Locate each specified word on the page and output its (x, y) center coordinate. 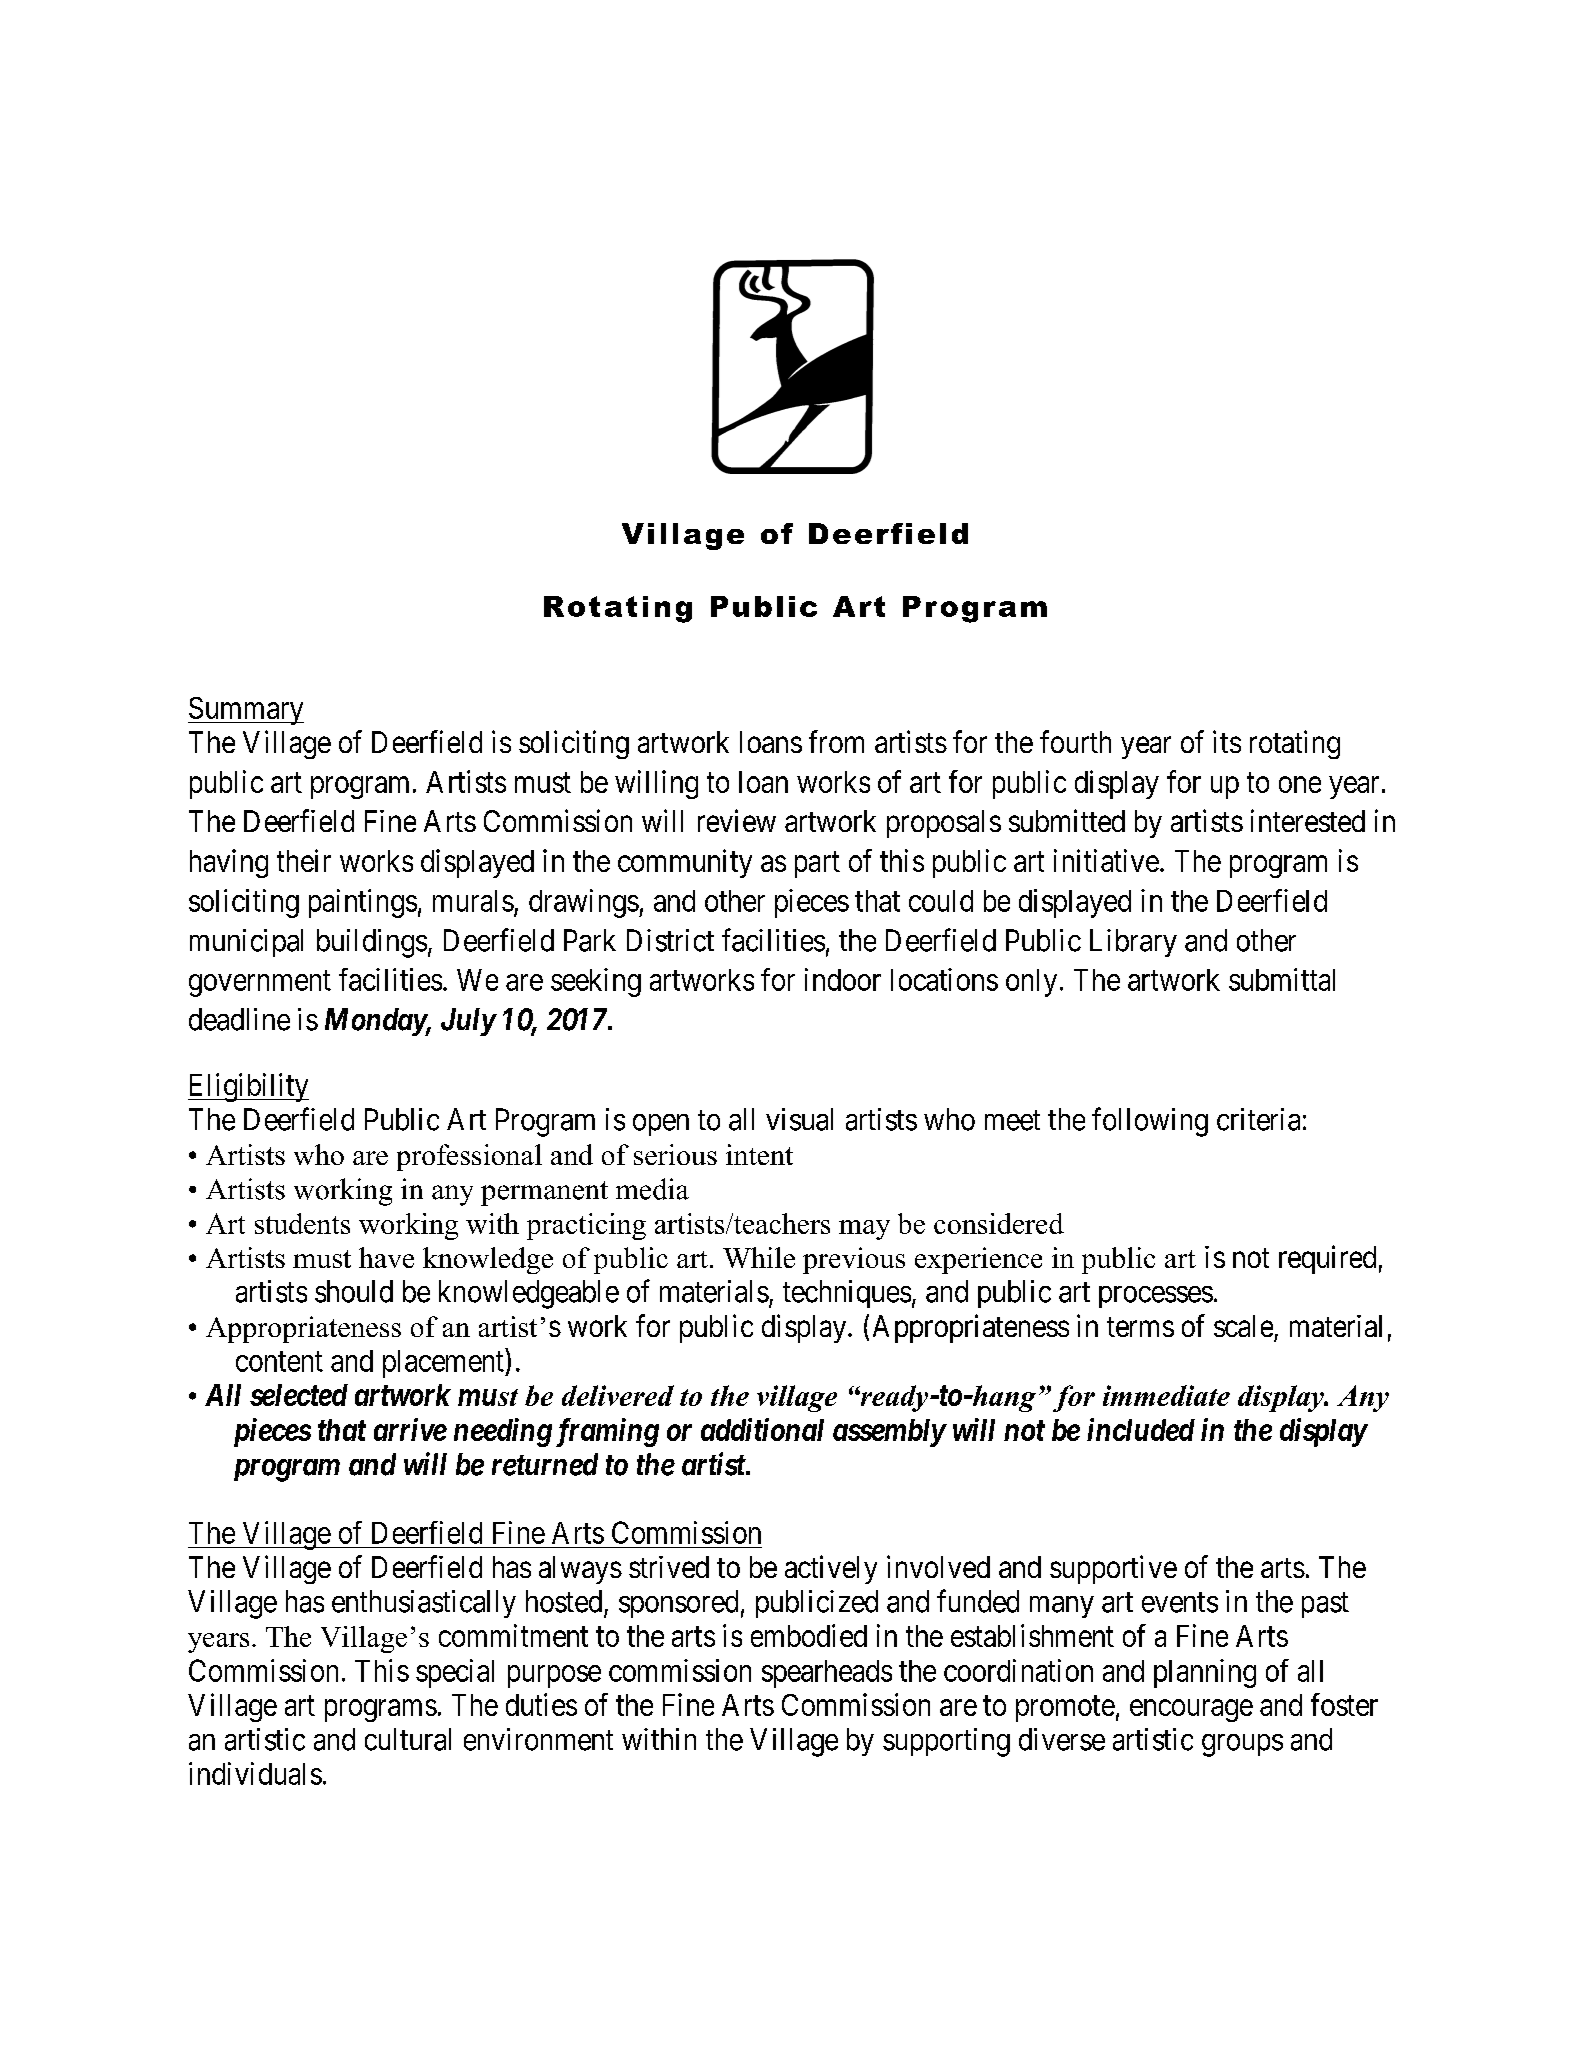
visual (799, 1119)
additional (762, 1429)
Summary (246, 711)
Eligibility (248, 1087)
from (836, 741)
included (1141, 1429)
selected (299, 1395)
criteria (1258, 1119)
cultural (408, 1739)
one (1300, 784)
